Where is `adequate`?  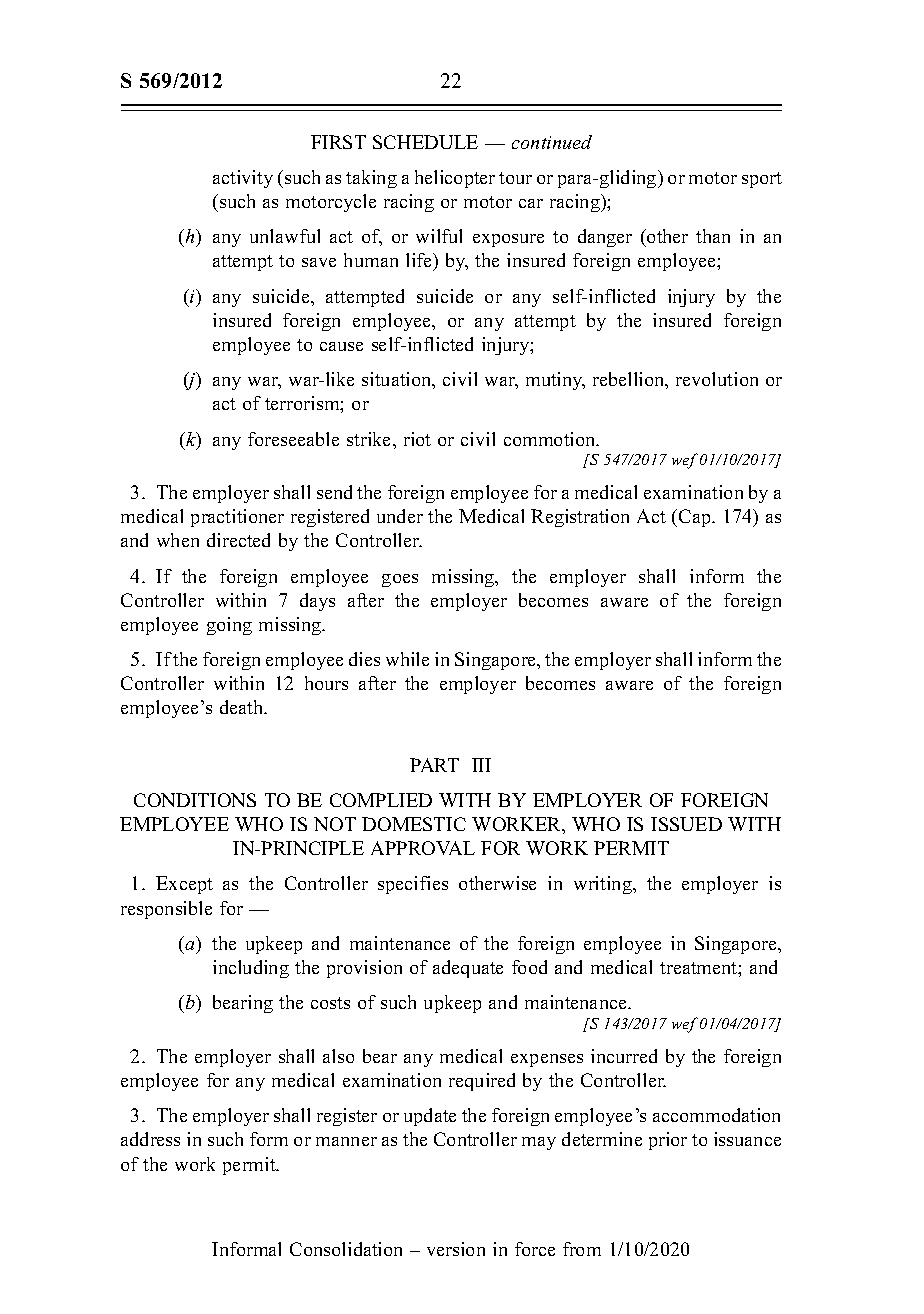
adequate is located at coordinates (468, 969).
